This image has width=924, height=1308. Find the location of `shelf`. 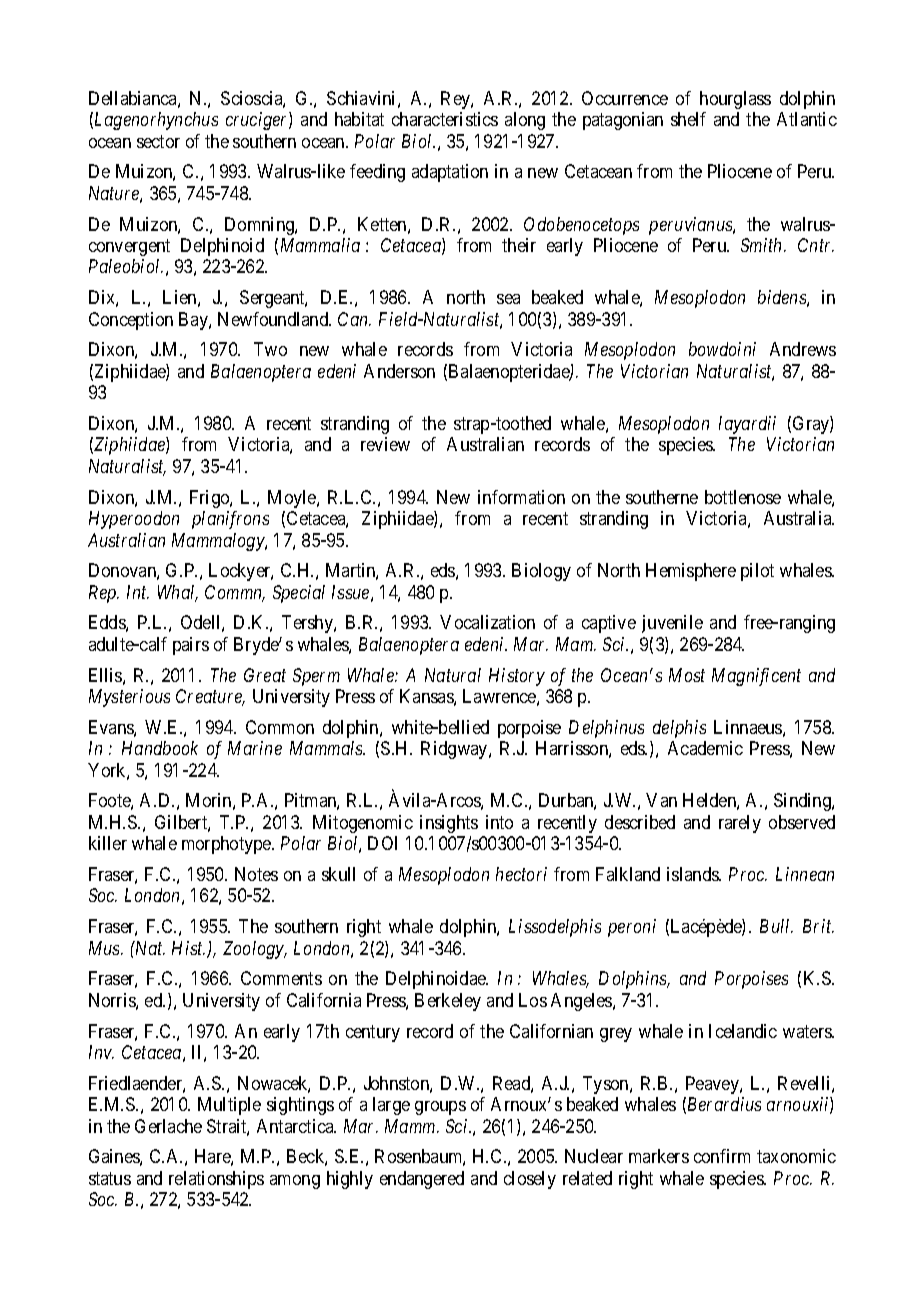

shelf is located at coordinates (688, 119).
